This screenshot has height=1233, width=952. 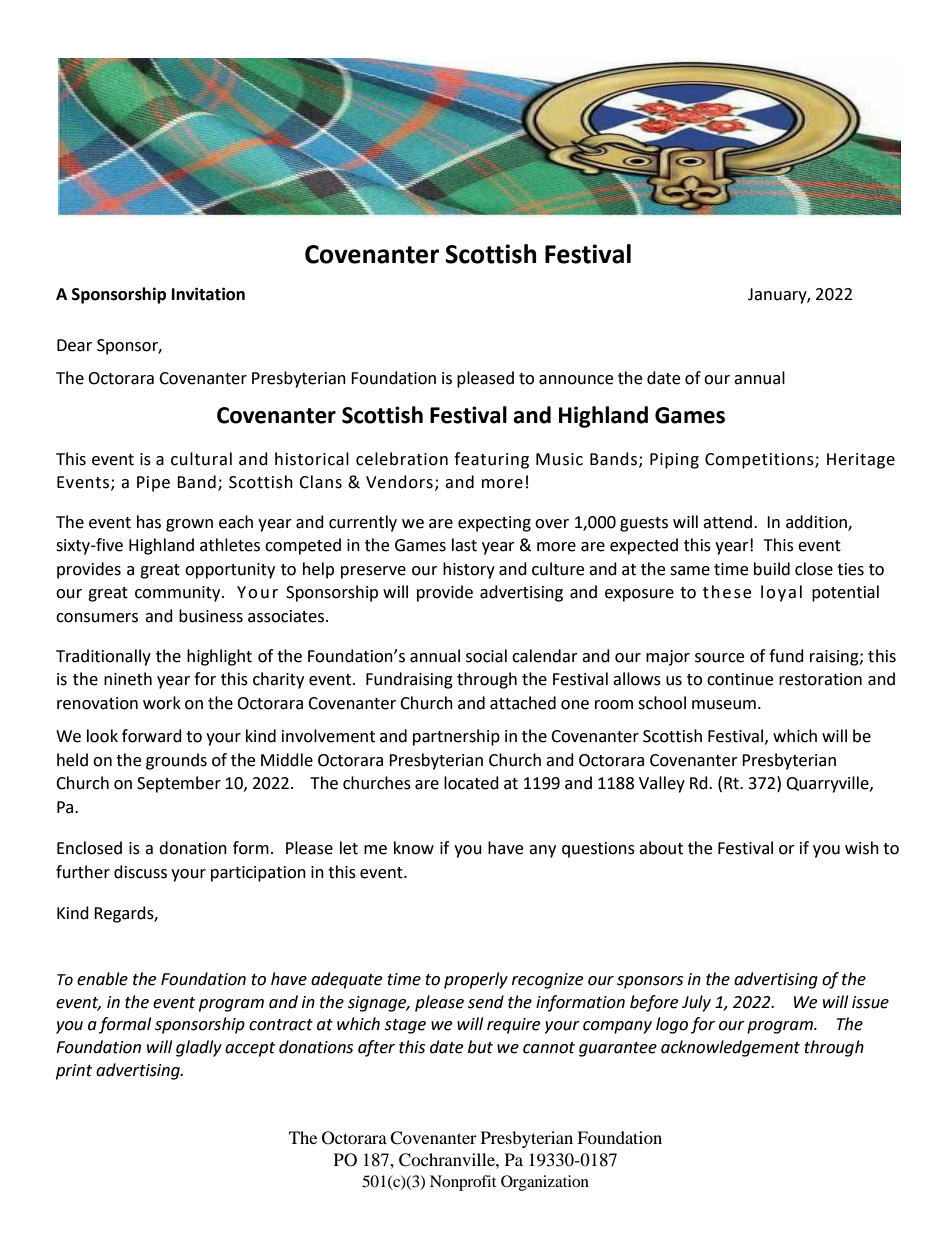 What do you see at coordinates (576, 380) in the screenshot?
I see `announce` at bounding box center [576, 380].
